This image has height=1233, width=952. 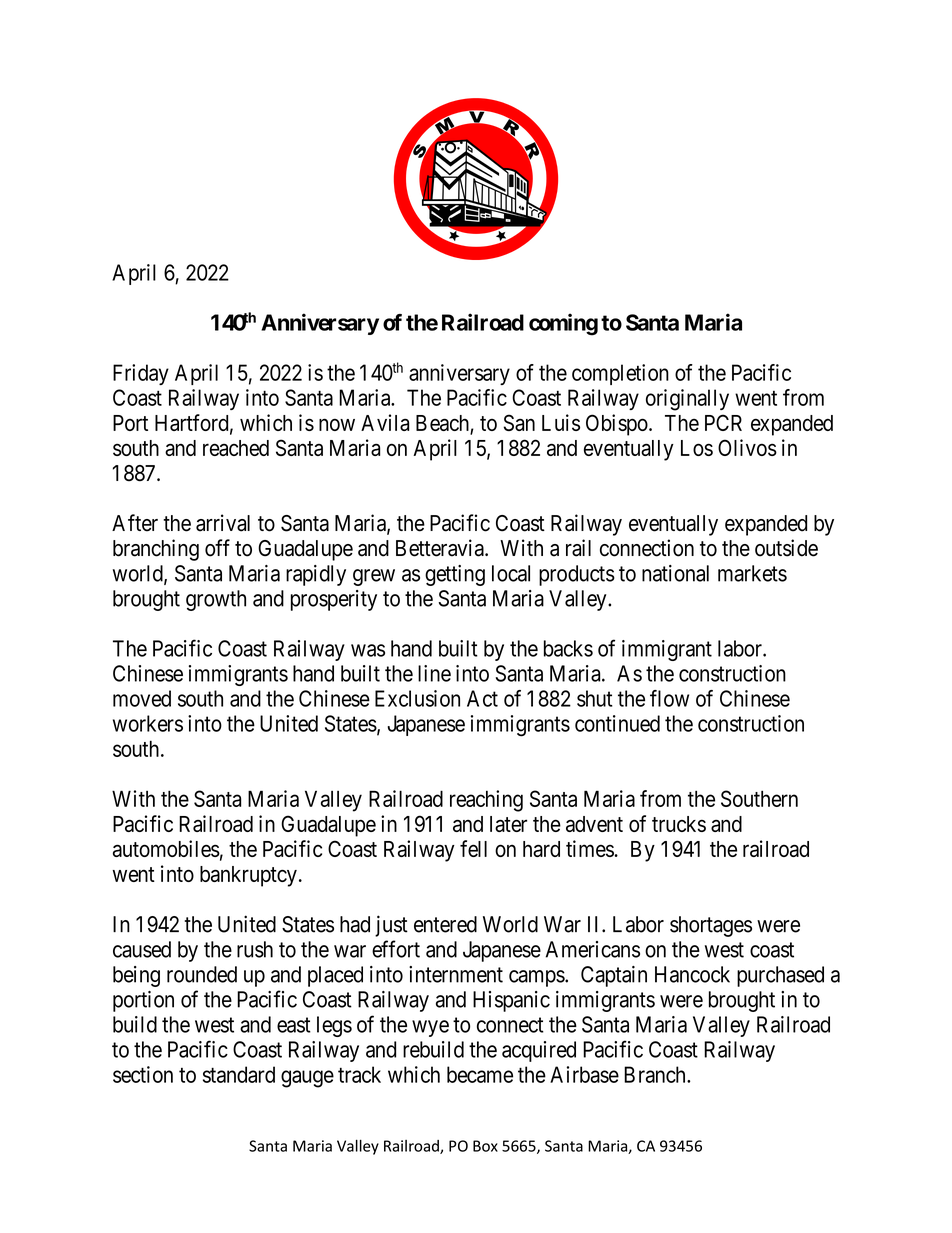 What do you see at coordinates (239, 1074) in the image?
I see `standard` at bounding box center [239, 1074].
